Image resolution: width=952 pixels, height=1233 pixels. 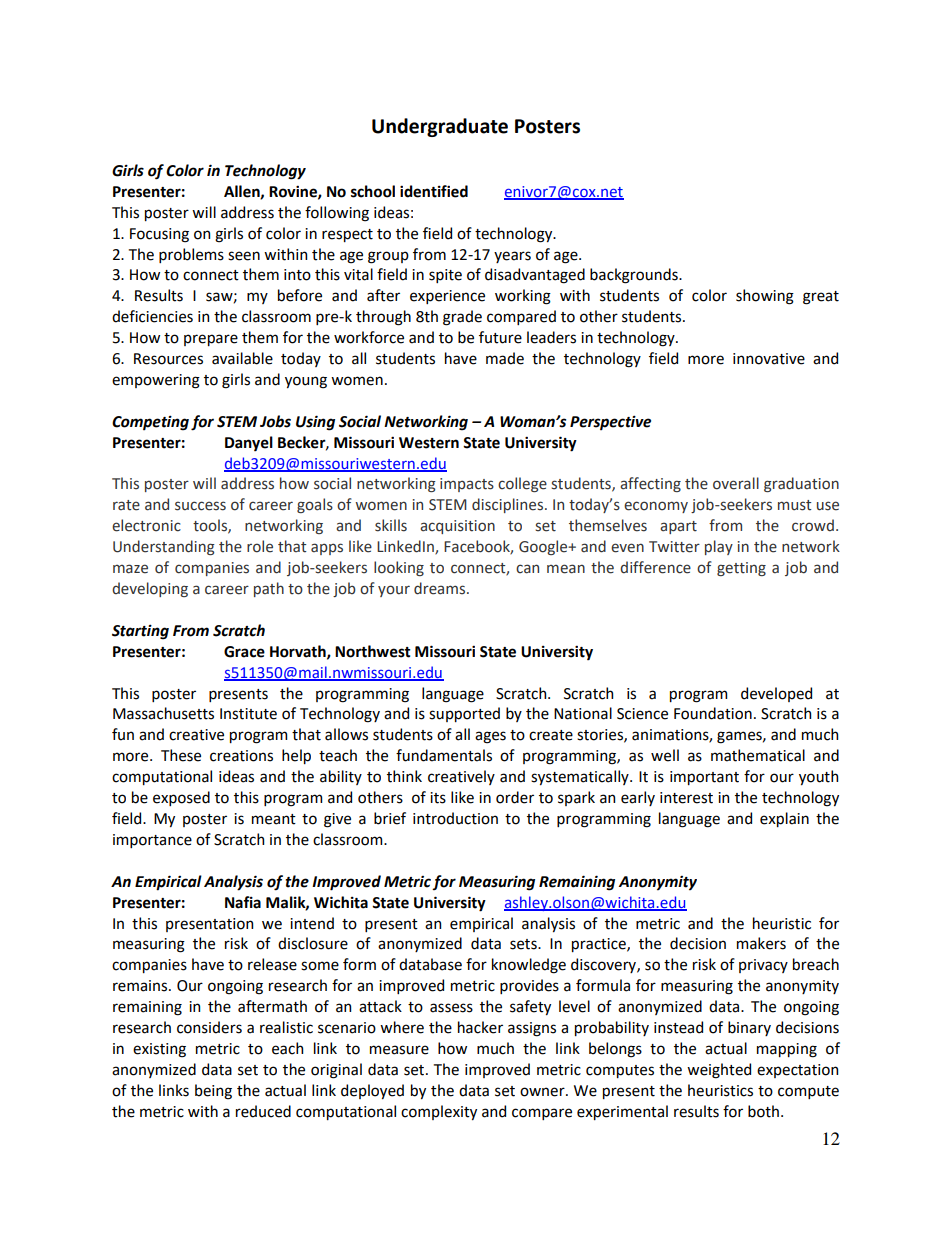 What do you see at coordinates (457, 527) in the image?
I see `acquisition` at bounding box center [457, 527].
